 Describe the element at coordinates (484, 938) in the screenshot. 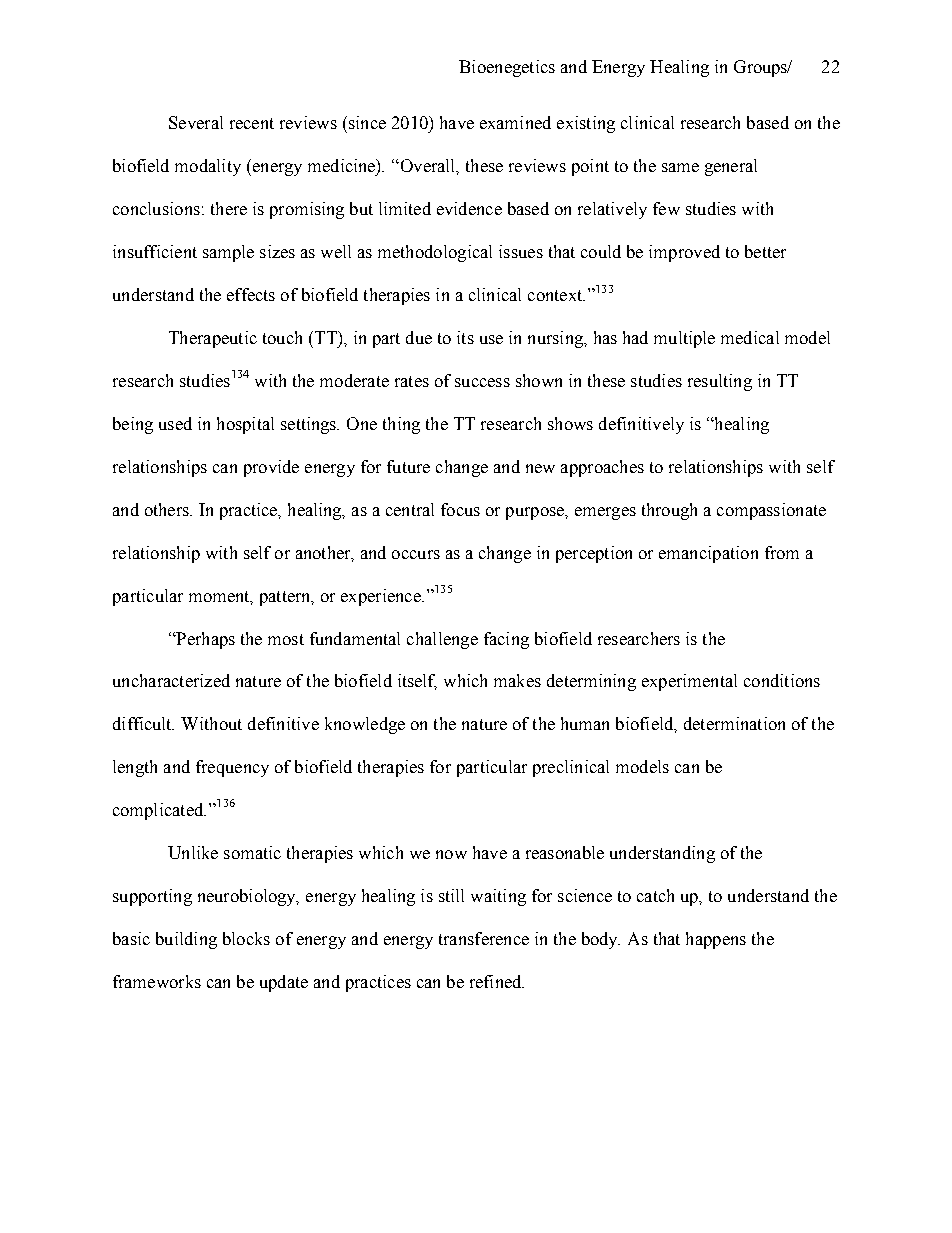

I see `transference` at that location.
